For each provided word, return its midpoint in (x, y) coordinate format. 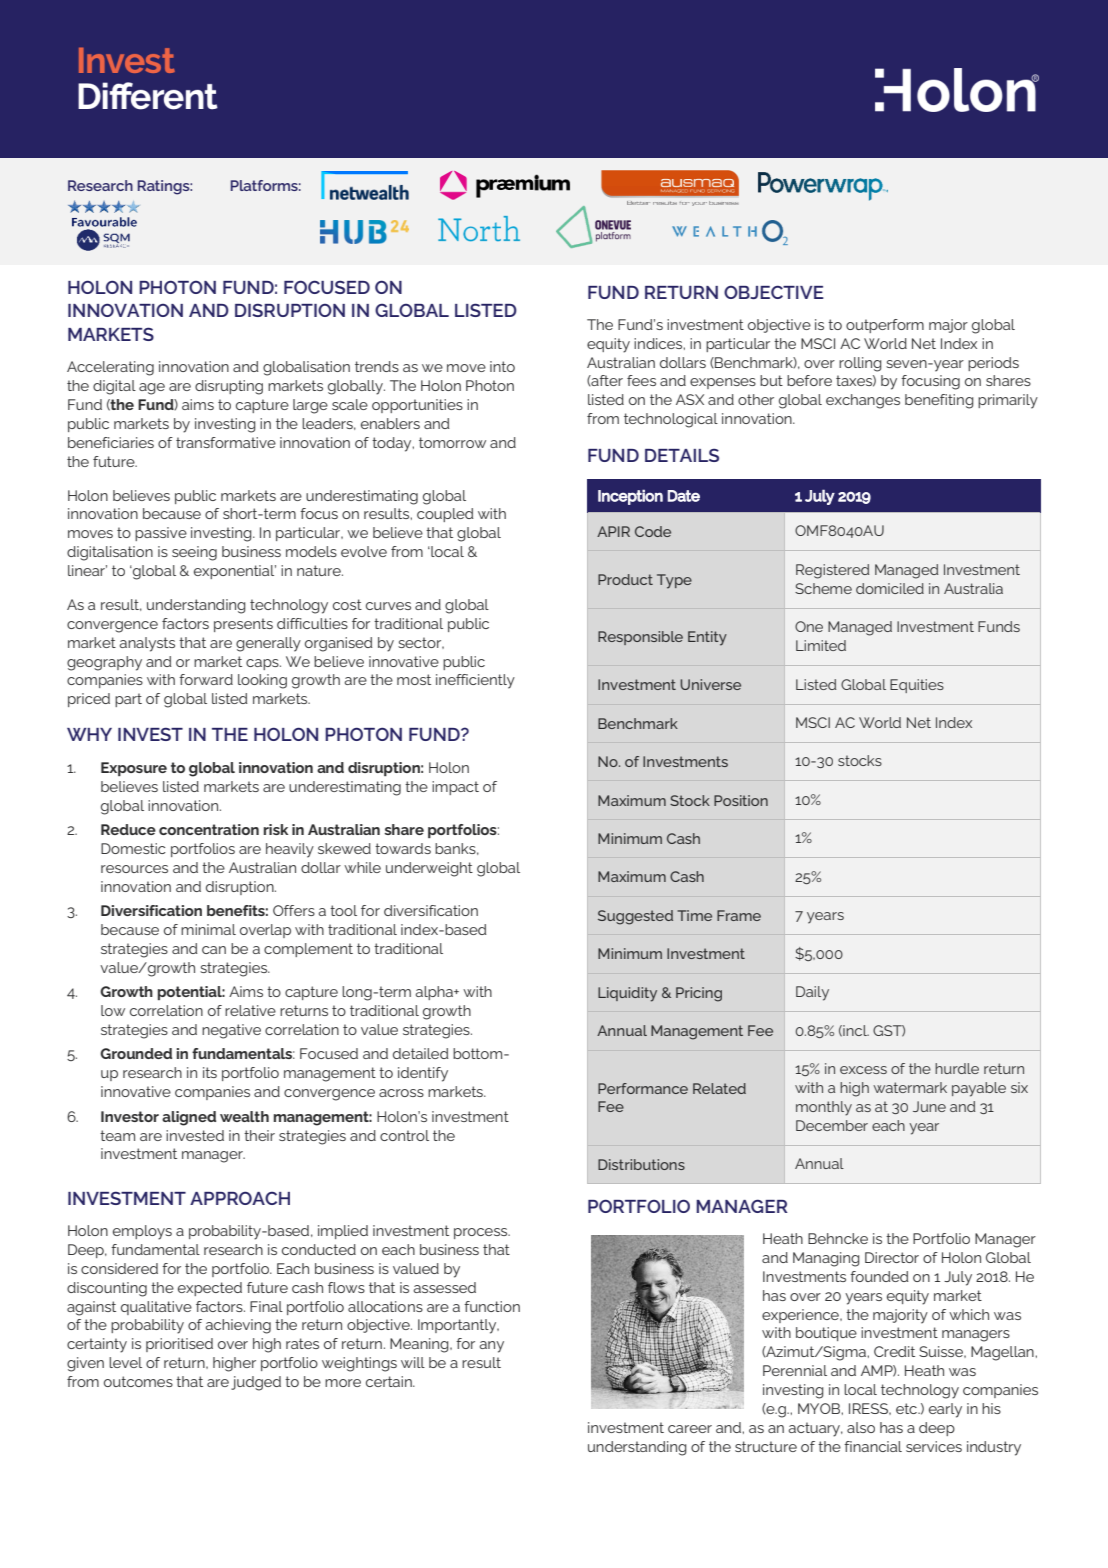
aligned (189, 1118)
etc (908, 1408)
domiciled (890, 588)
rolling (860, 364)
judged (256, 1383)
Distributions (641, 1164)
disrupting (229, 387)
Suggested (635, 917)
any (491, 1347)
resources (134, 869)
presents (243, 625)
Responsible (640, 638)
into (502, 366)
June (929, 1106)
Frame (739, 915)
